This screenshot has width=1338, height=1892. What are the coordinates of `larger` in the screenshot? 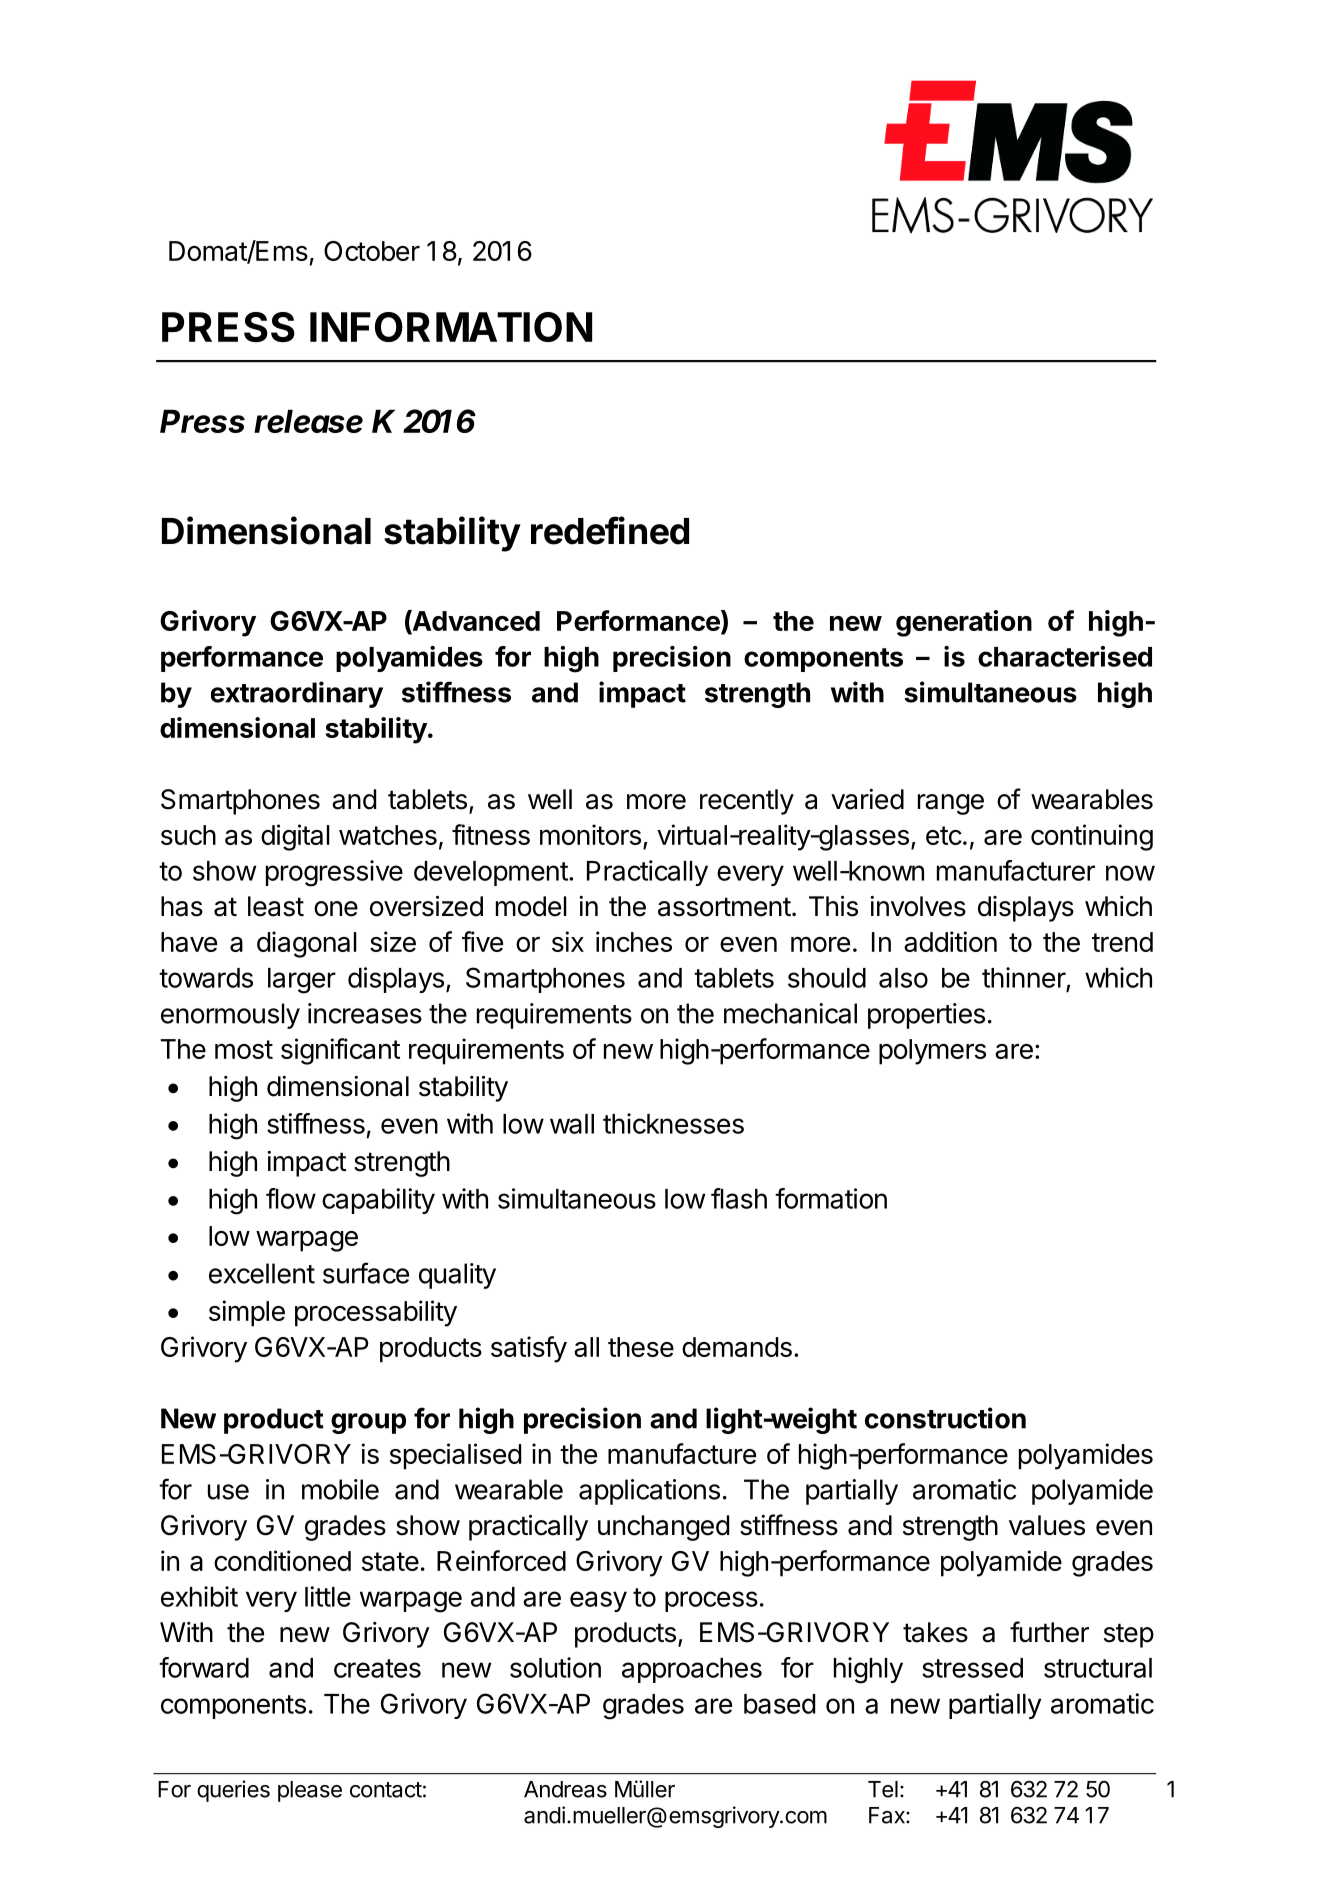 It's located at (302, 981).
